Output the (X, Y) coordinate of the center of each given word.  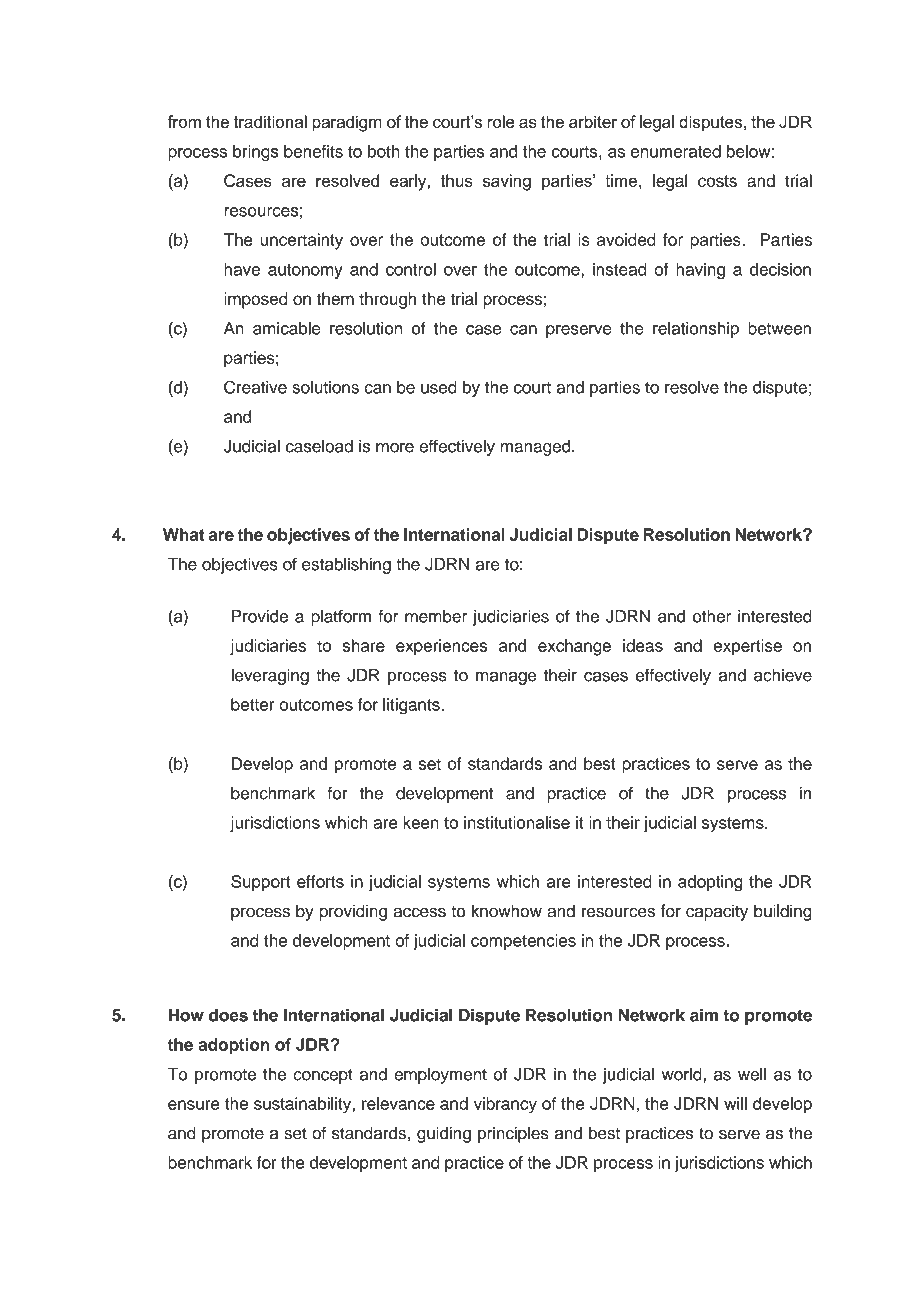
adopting (710, 883)
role (501, 121)
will (735, 1103)
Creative (255, 387)
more (395, 448)
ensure (194, 1105)
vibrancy (505, 1105)
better (252, 704)
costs (717, 181)
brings (256, 153)
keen (421, 822)
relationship (696, 330)
